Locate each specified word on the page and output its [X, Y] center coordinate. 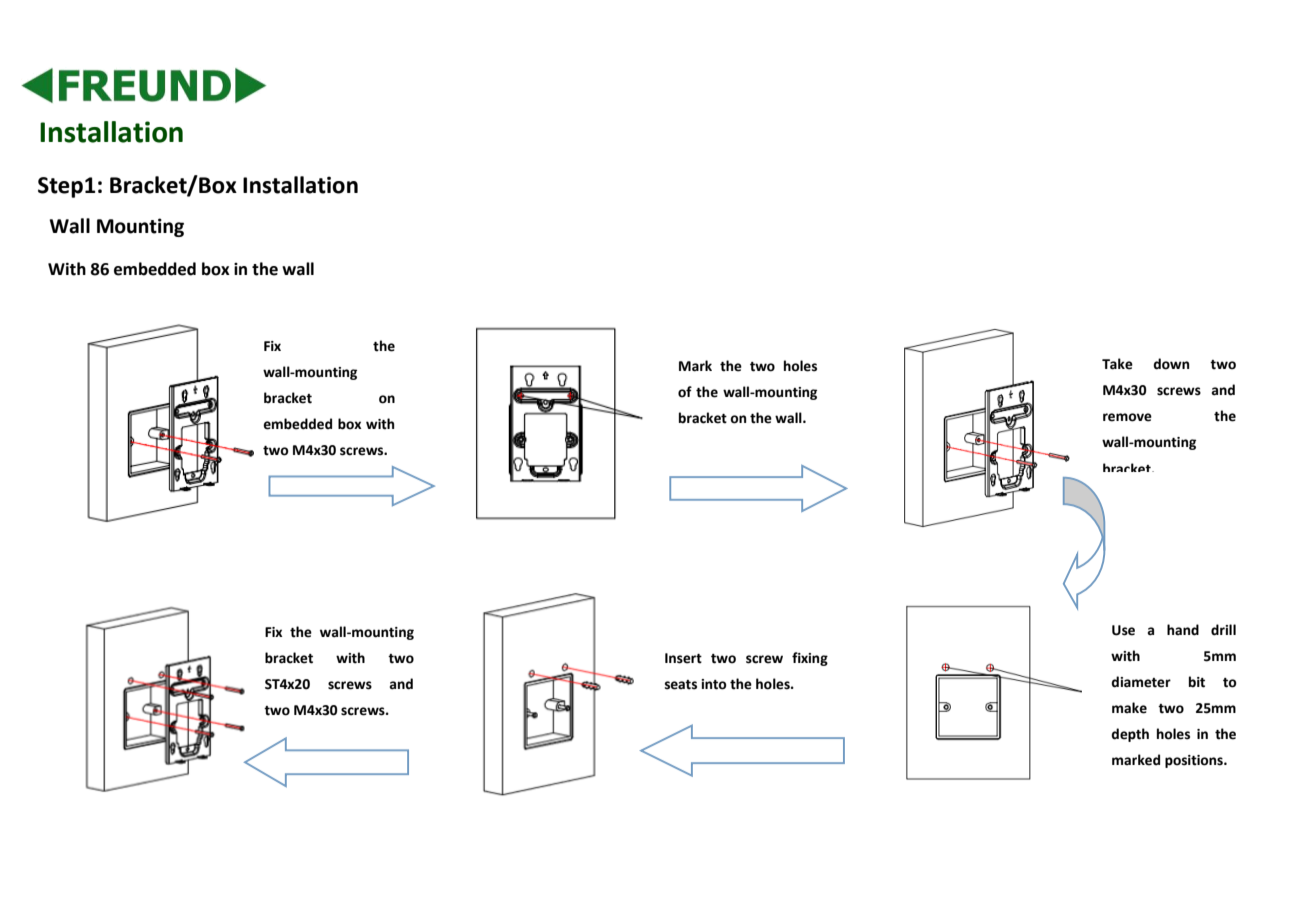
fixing [810, 659]
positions [1195, 761]
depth [1130, 735]
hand [1183, 630]
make [1129, 708]
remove [1127, 417]
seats [681, 685]
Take [1117, 364]
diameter [1141, 682]
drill [1223, 630]
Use [1123, 630]
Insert [683, 658]
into [714, 684]
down [1171, 364]
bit [1197, 682]
